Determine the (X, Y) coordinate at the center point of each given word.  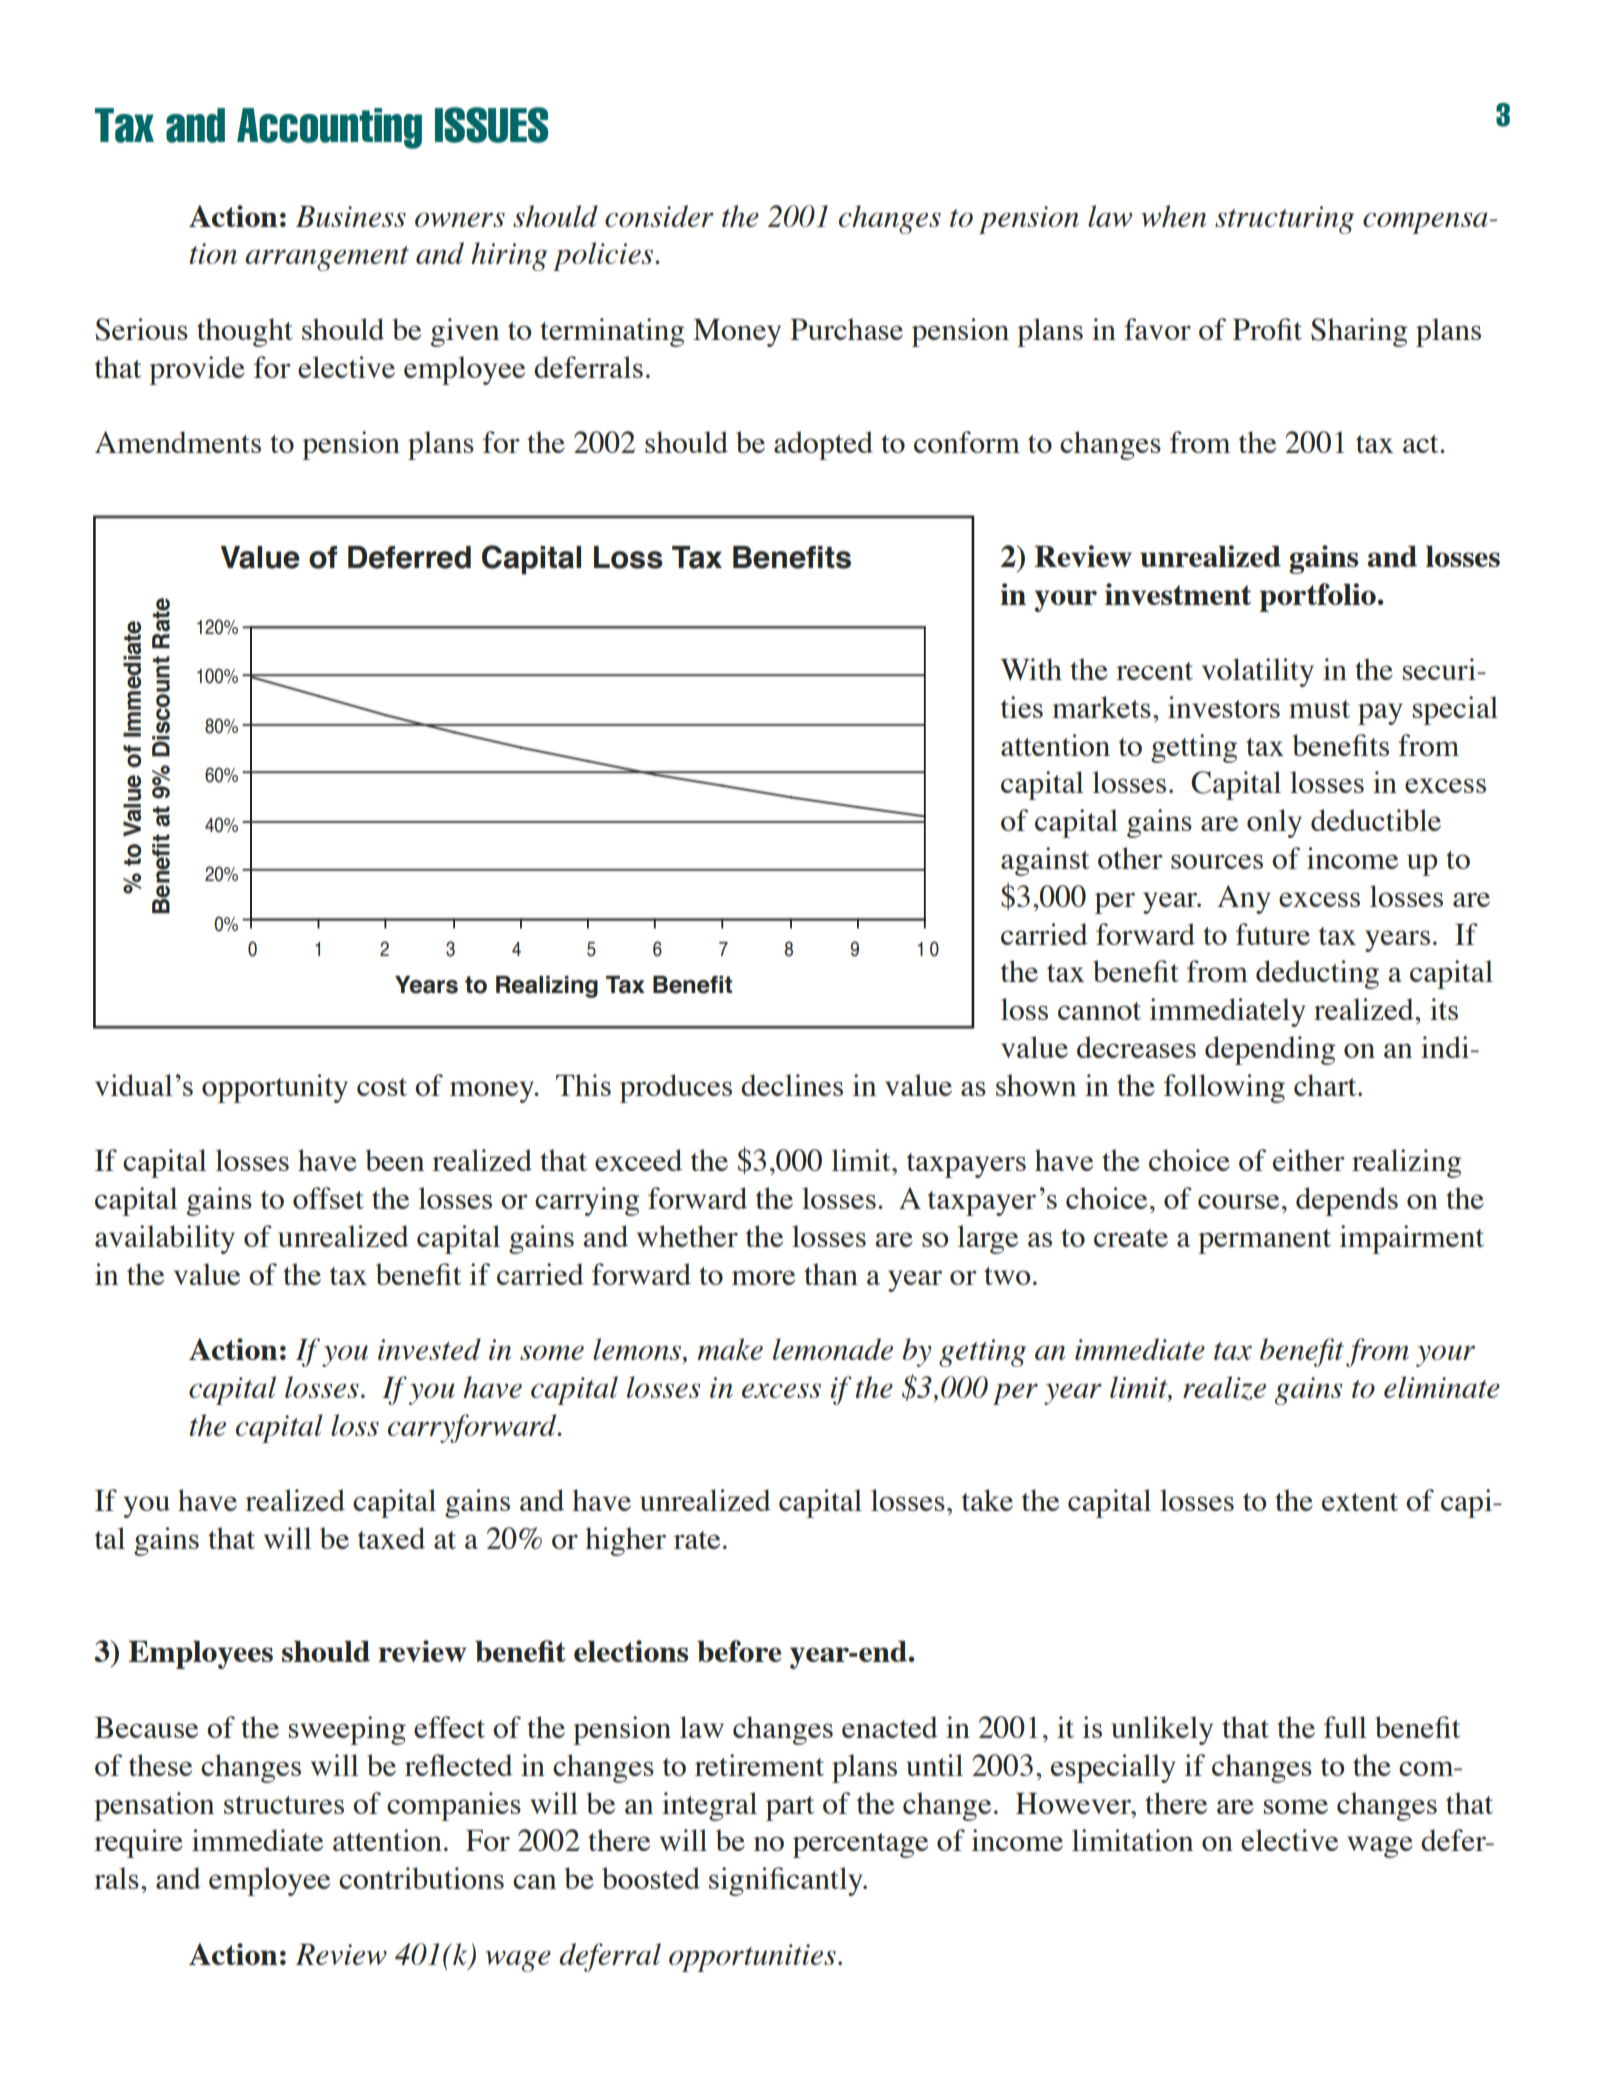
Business (351, 216)
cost (382, 1087)
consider (659, 216)
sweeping (347, 1730)
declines (792, 1085)
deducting (1317, 974)
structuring (1284, 220)
